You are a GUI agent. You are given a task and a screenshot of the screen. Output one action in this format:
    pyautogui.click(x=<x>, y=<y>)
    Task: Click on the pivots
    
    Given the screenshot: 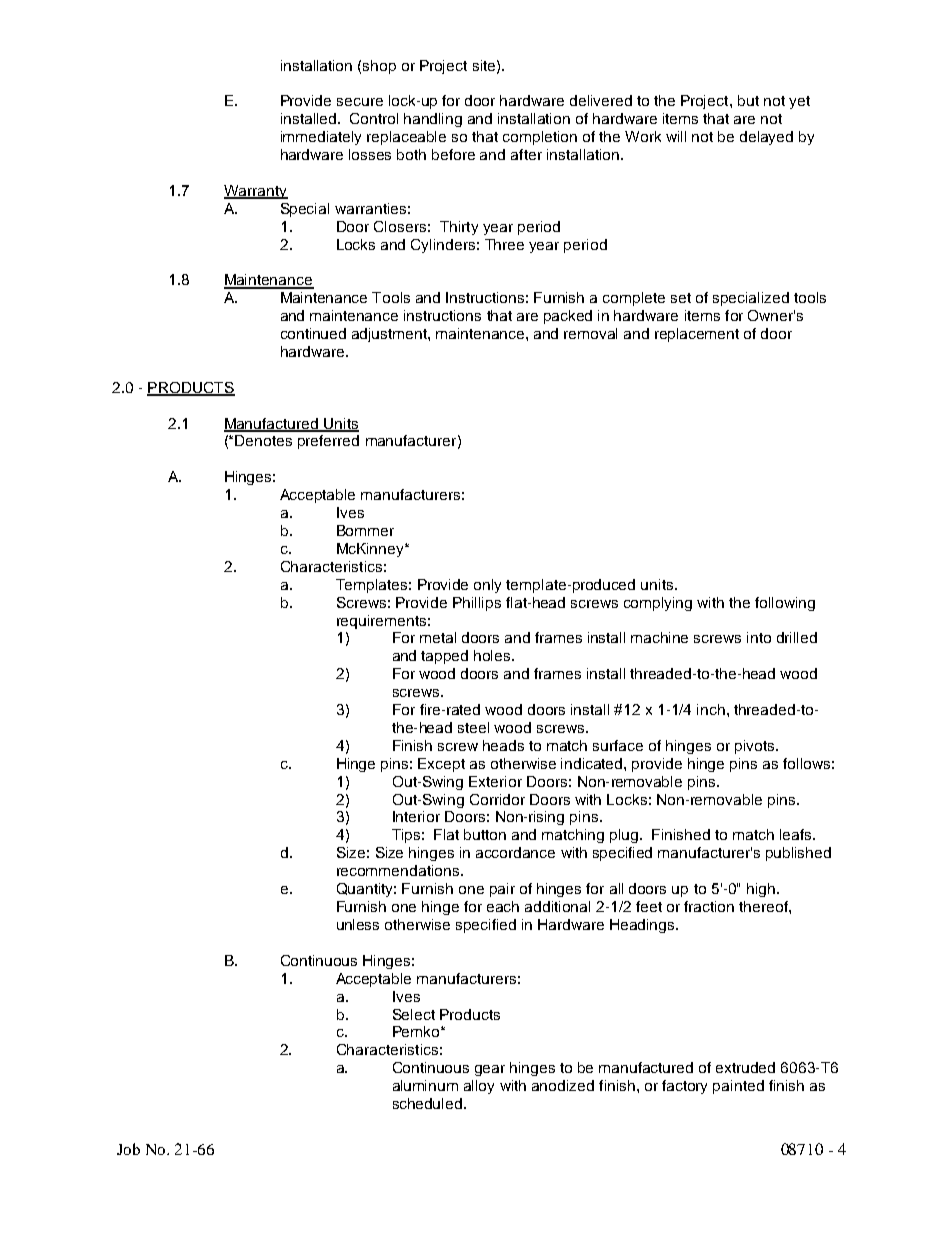 What is the action you would take?
    pyautogui.click(x=756, y=747)
